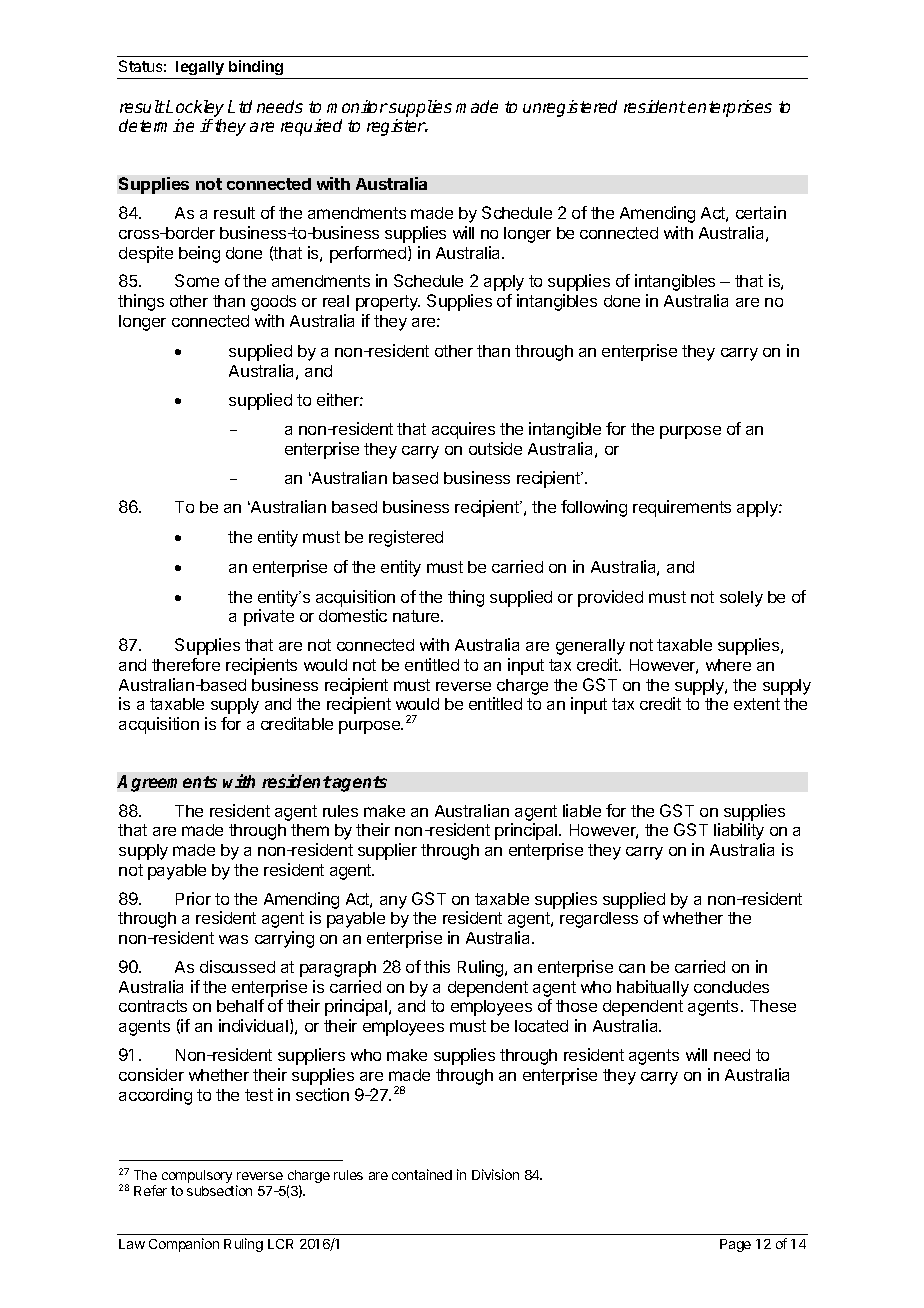 The image size is (924, 1308). I want to click on monitor, so click(357, 106).
